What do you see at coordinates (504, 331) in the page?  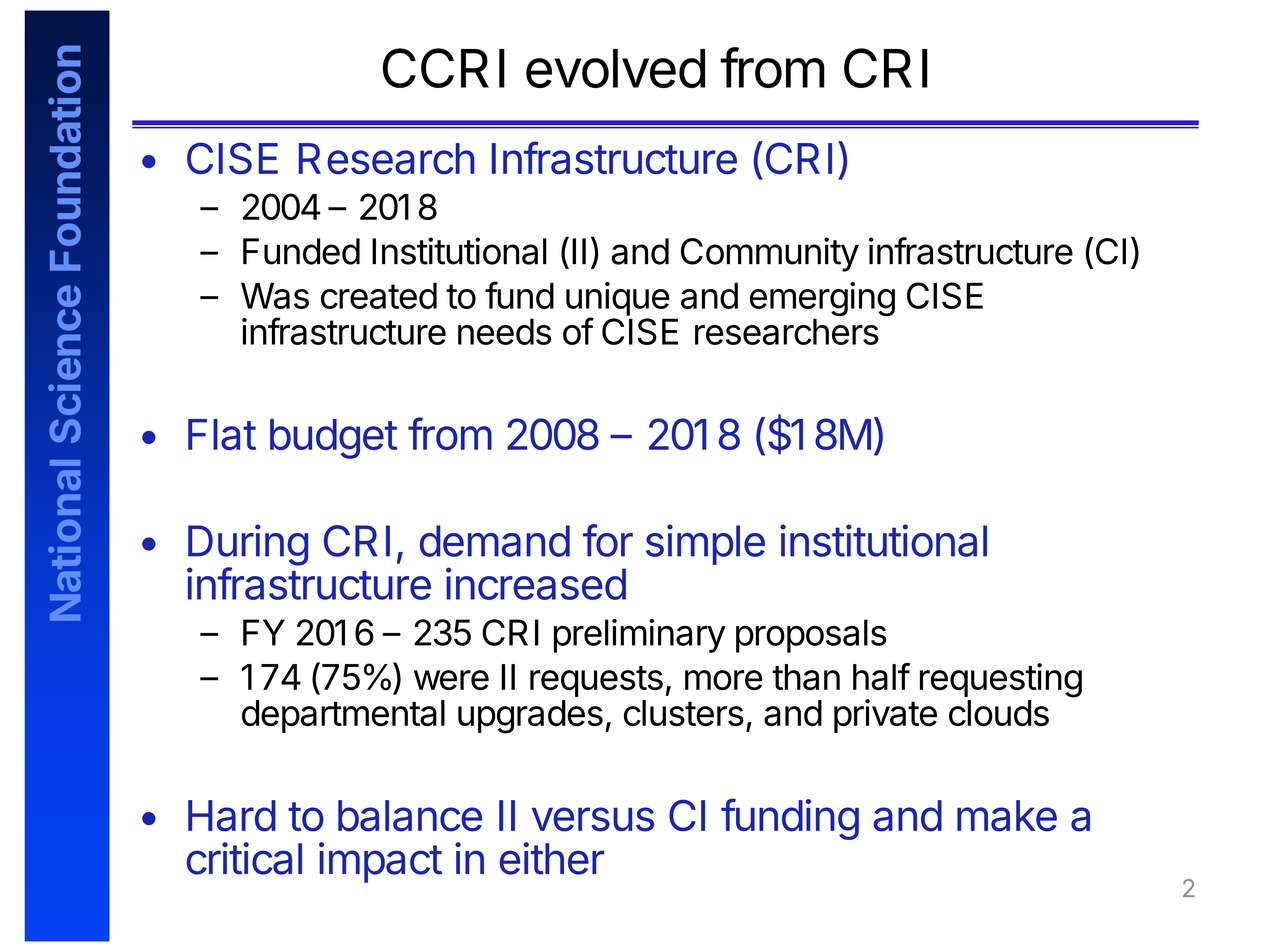 I see `needs` at bounding box center [504, 331].
